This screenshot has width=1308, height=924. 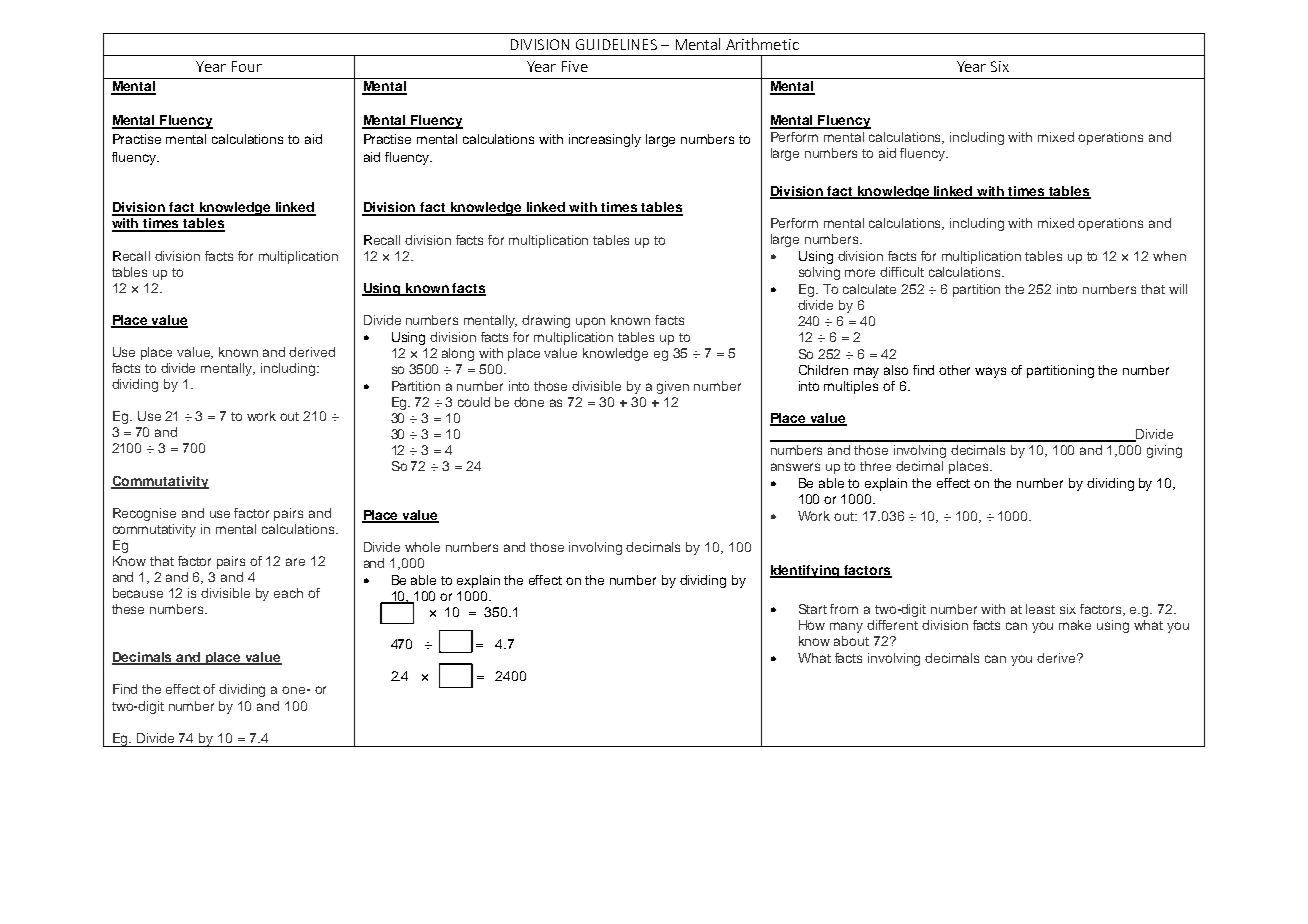 What do you see at coordinates (144, 514) in the screenshot?
I see `Recognise` at bounding box center [144, 514].
